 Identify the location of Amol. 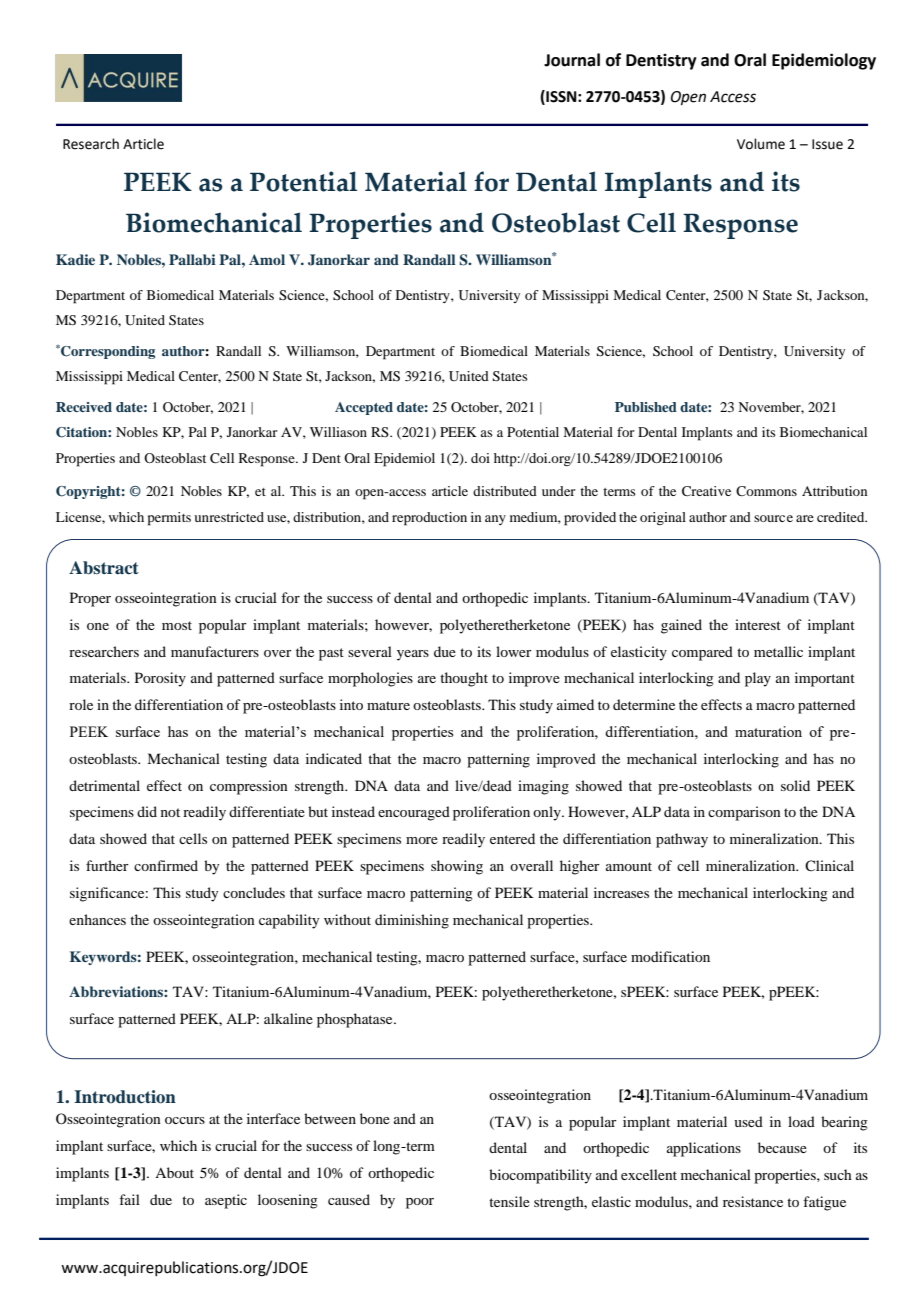
(267, 259).
